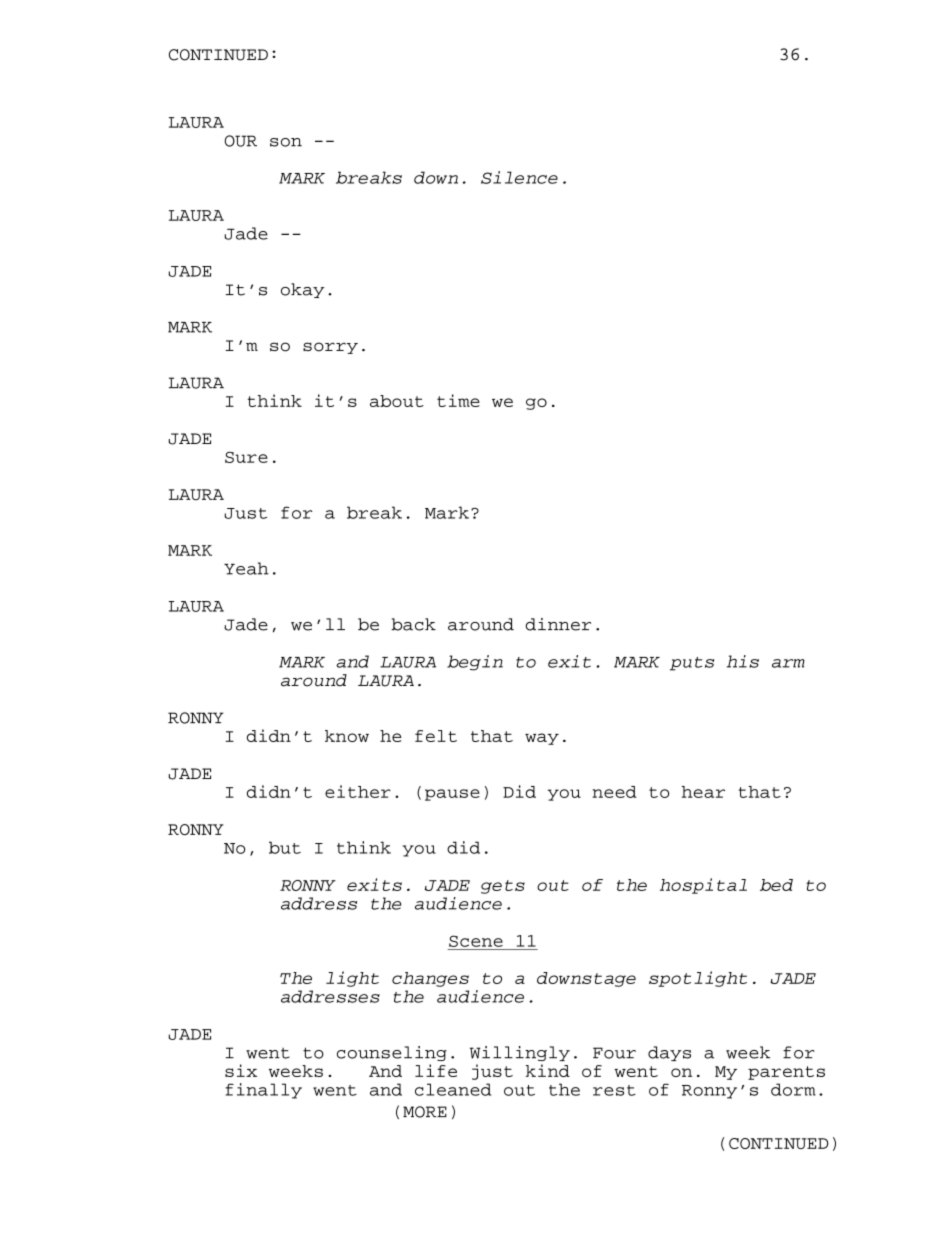  What do you see at coordinates (286, 142) in the document?
I see `son` at bounding box center [286, 142].
